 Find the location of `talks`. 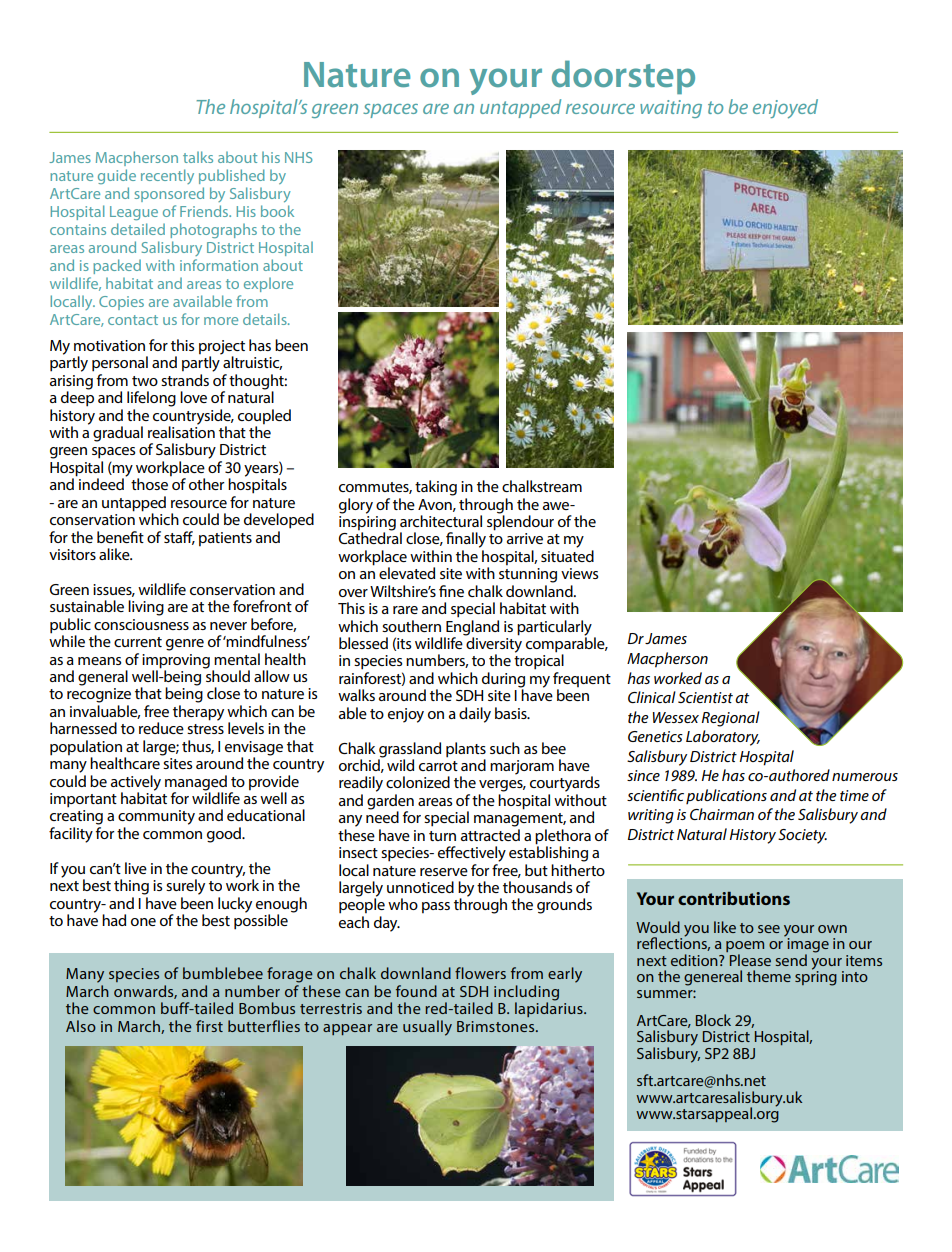

talks is located at coordinates (198, 157).
